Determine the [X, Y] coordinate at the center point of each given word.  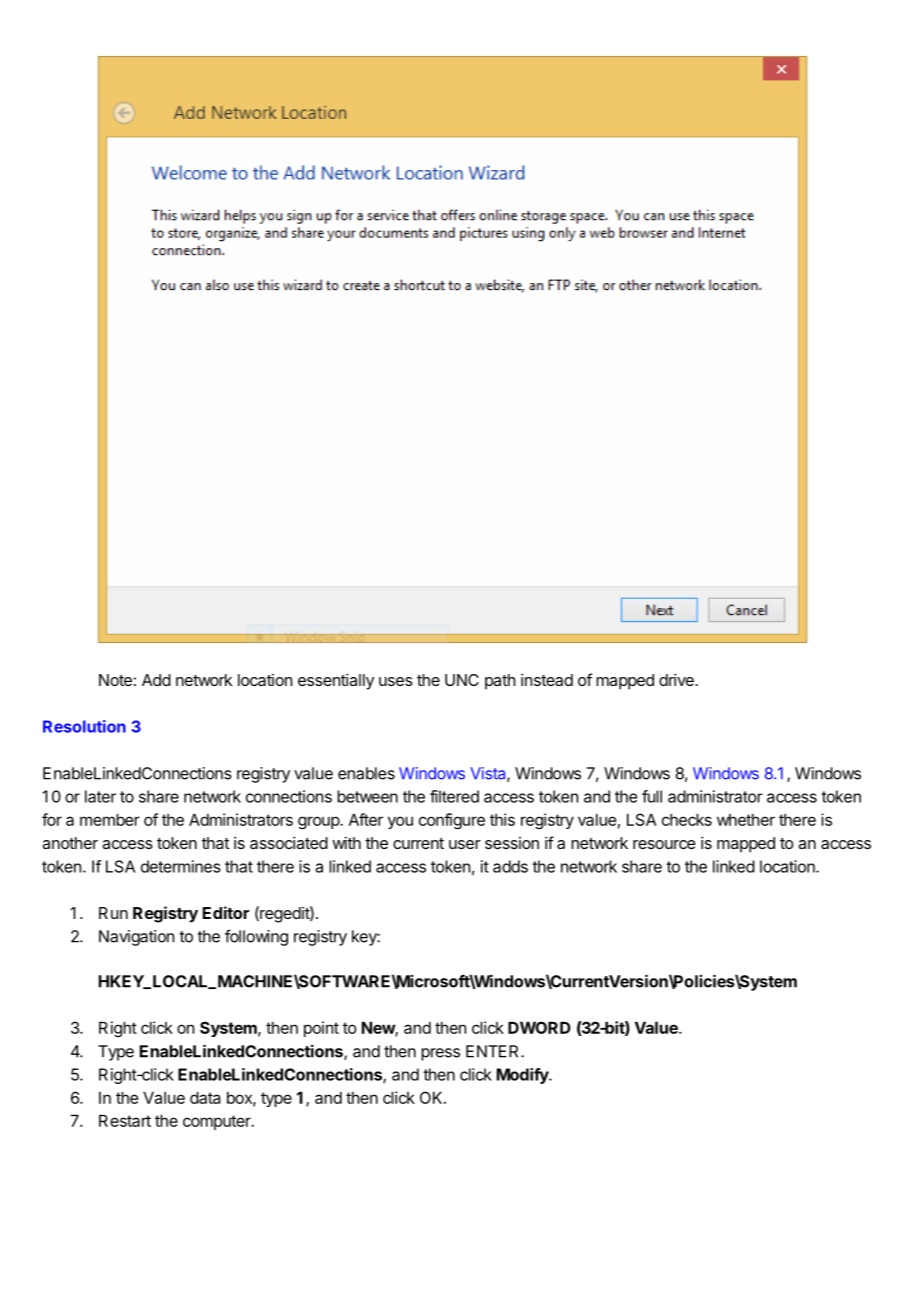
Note [115, 680]
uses [396, 681]
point [321, 1029]
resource [664, 844]
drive [677, 679]
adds [510, 866]
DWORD [539, 1027]
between [367, 796]
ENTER [494, 1051]
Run [113, 913]
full [652, 796]
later [100, 796]
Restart [125, 1121]
